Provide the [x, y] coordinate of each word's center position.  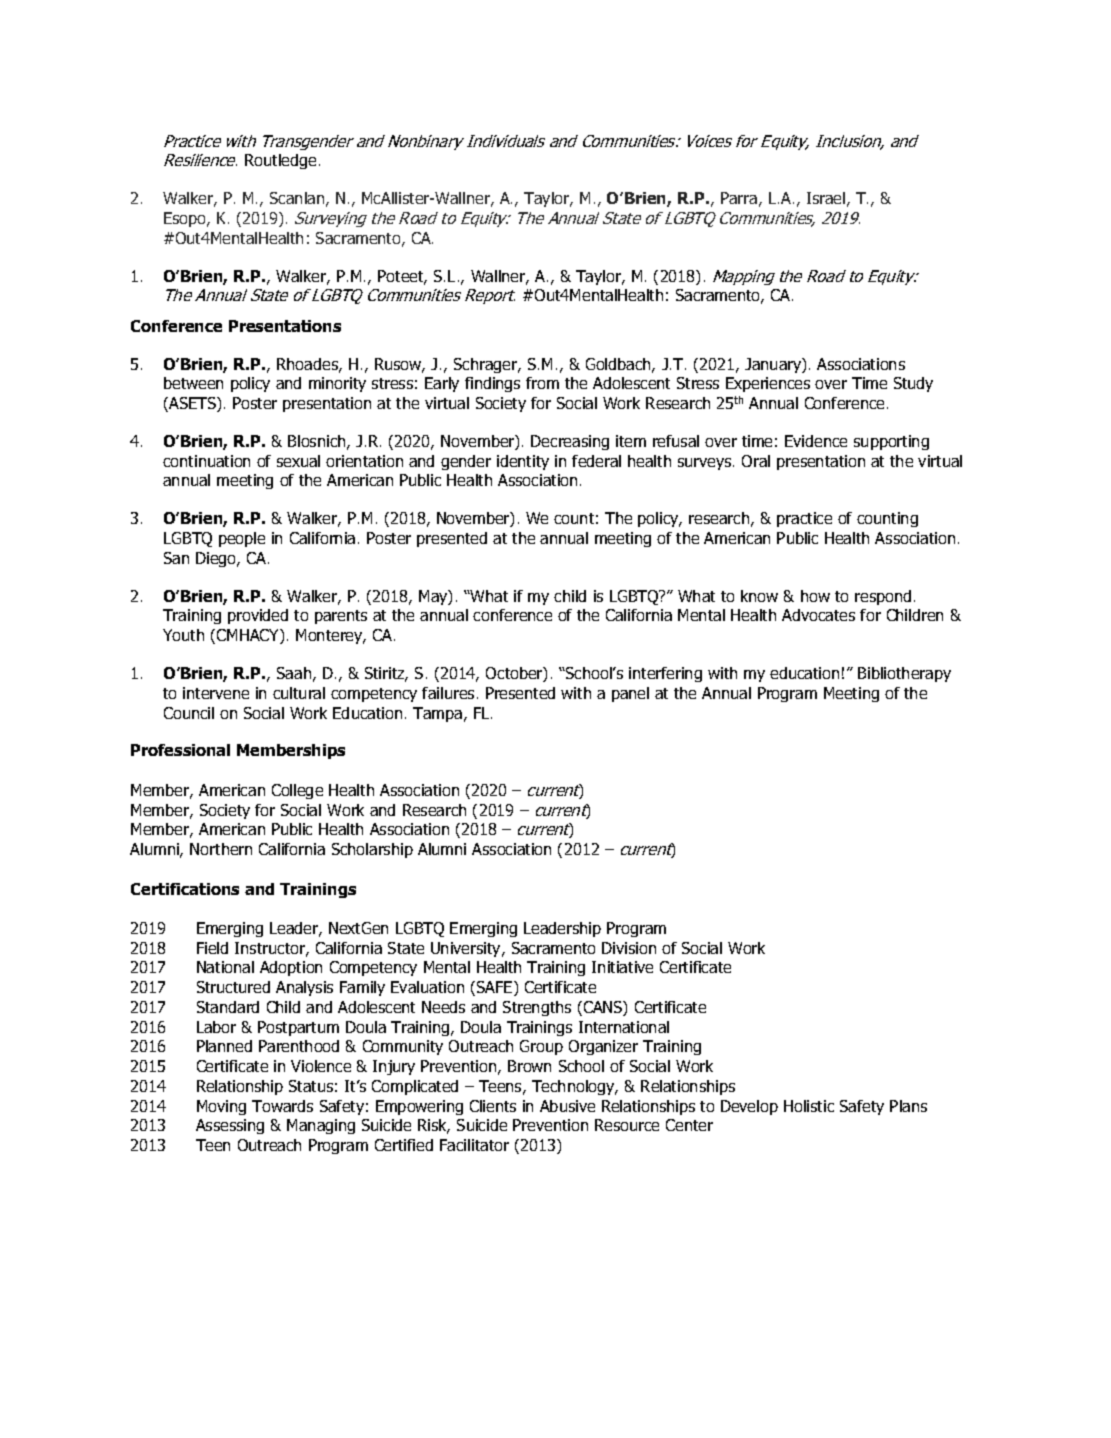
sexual [298, 461]
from [542, 383]
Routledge [280, 161]
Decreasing [570, 442]
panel [630, 694]
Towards [282, 1106]
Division [629, 948]
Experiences [768, 384]
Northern [221, 849]
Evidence [816, 441]
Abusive [567, 1106]
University [467, 949]
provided [258, 616]
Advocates [818, 615]
